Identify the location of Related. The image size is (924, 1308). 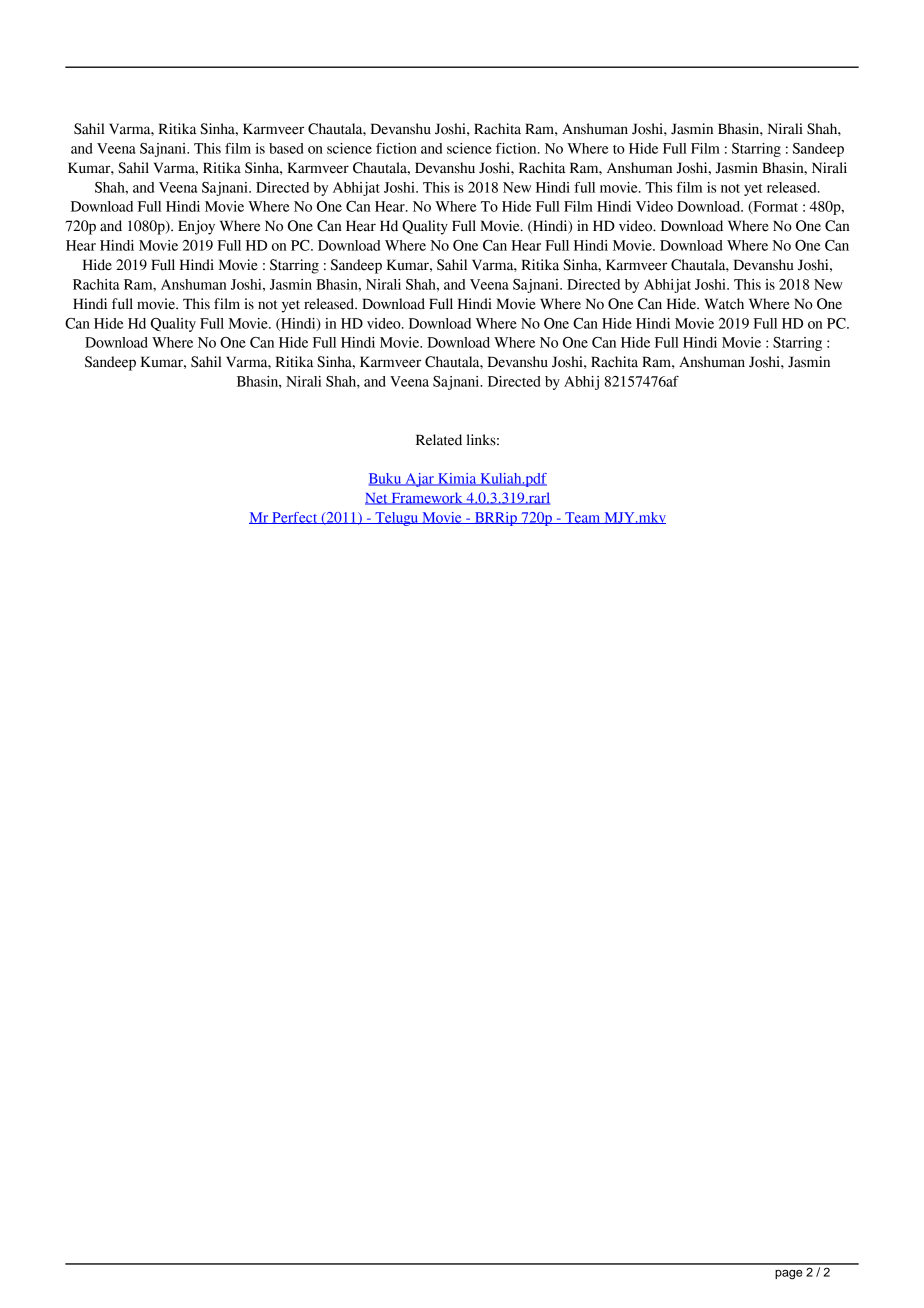
(439, 440).
